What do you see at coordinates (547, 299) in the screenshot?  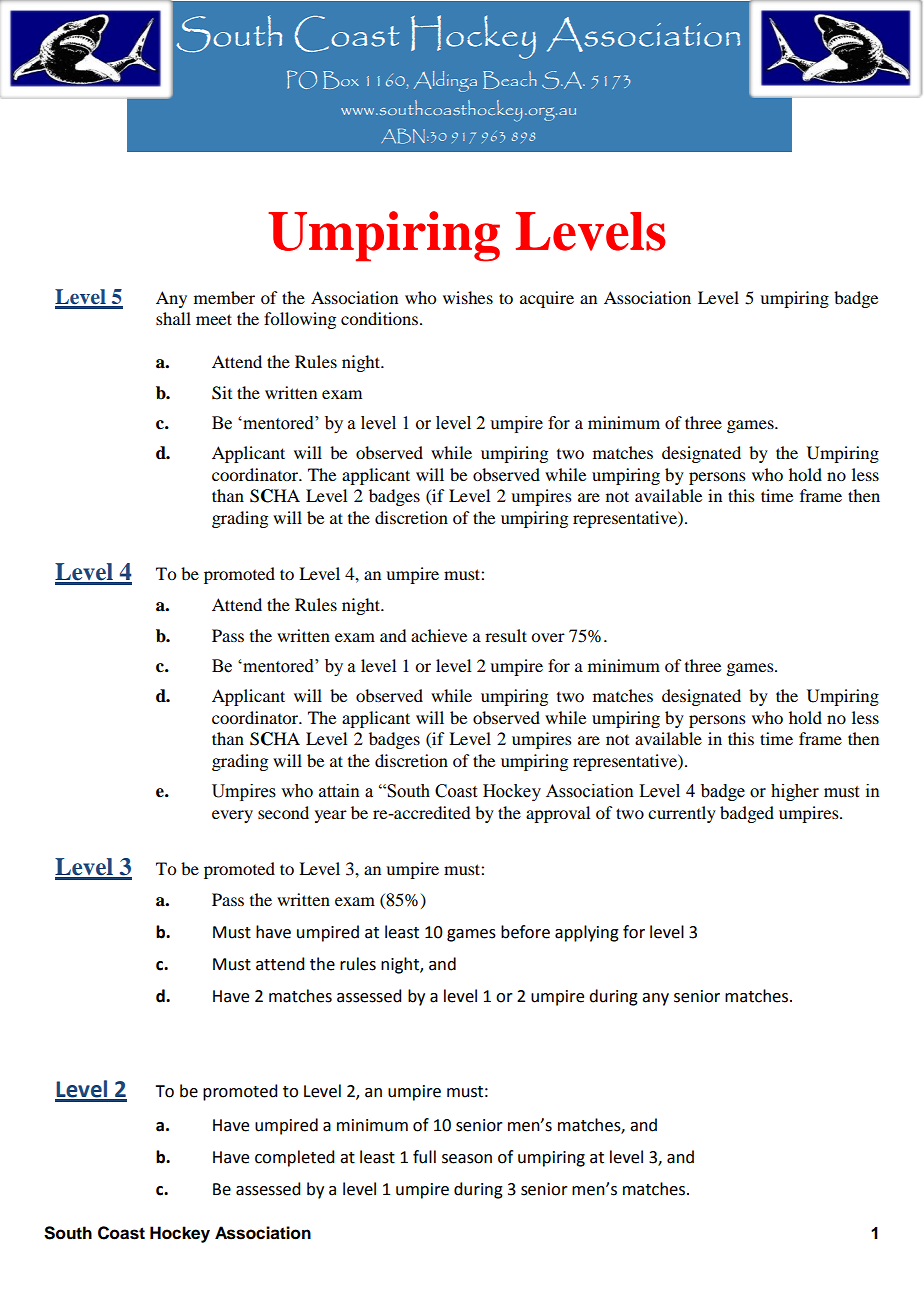 I see `acquire` at bounding box center [547, 299].
